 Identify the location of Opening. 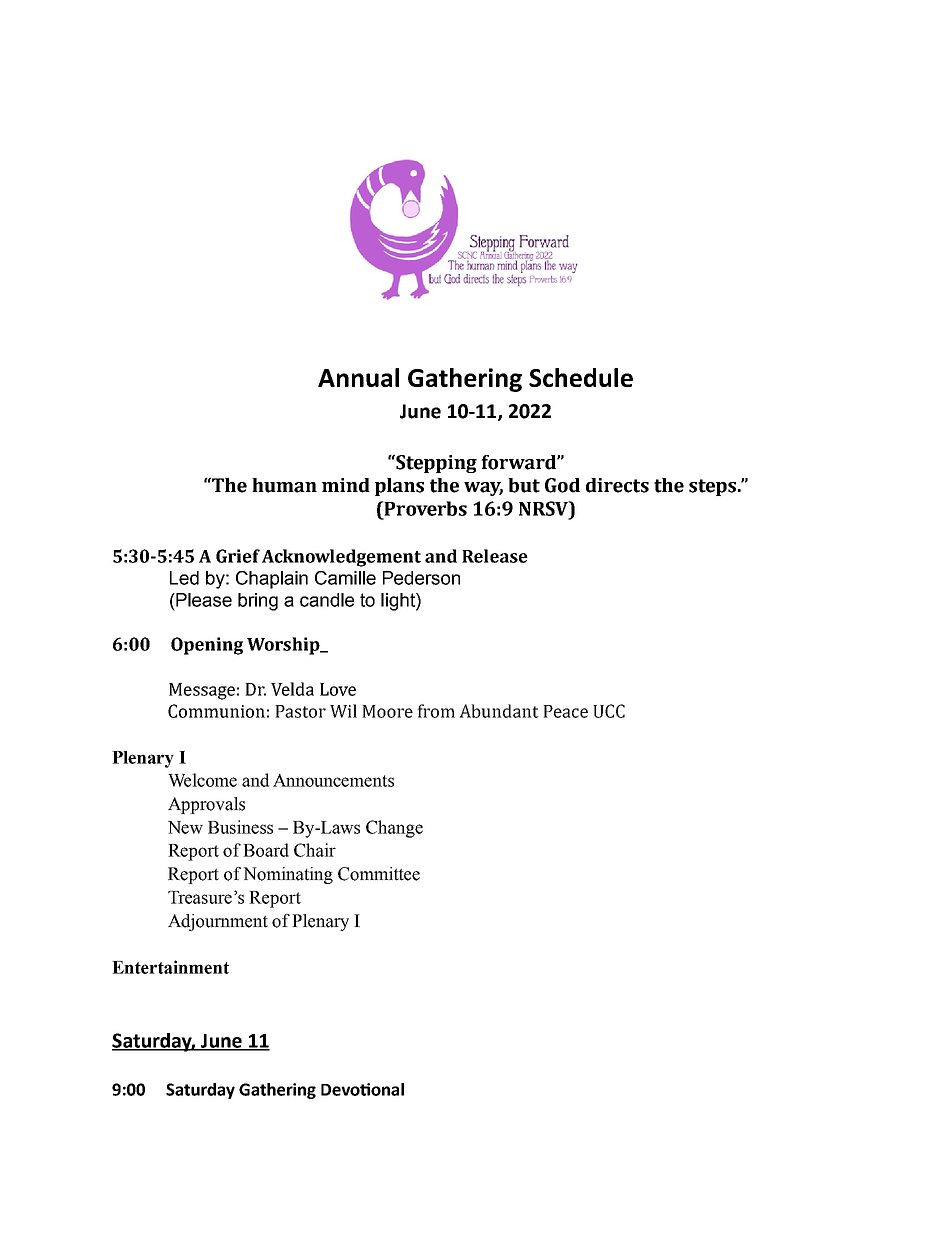
(207, 646).
